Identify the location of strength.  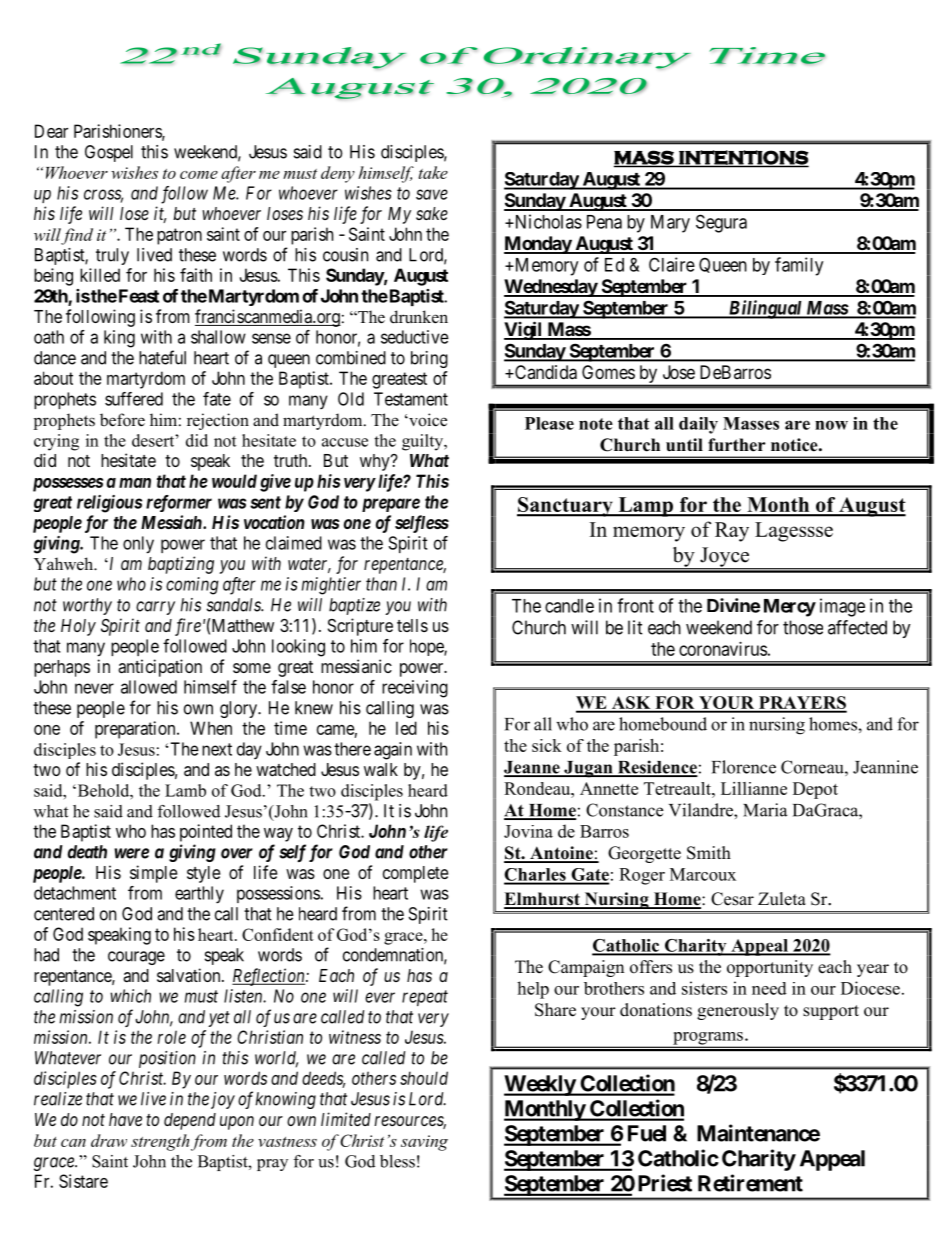
(160, 1142).
